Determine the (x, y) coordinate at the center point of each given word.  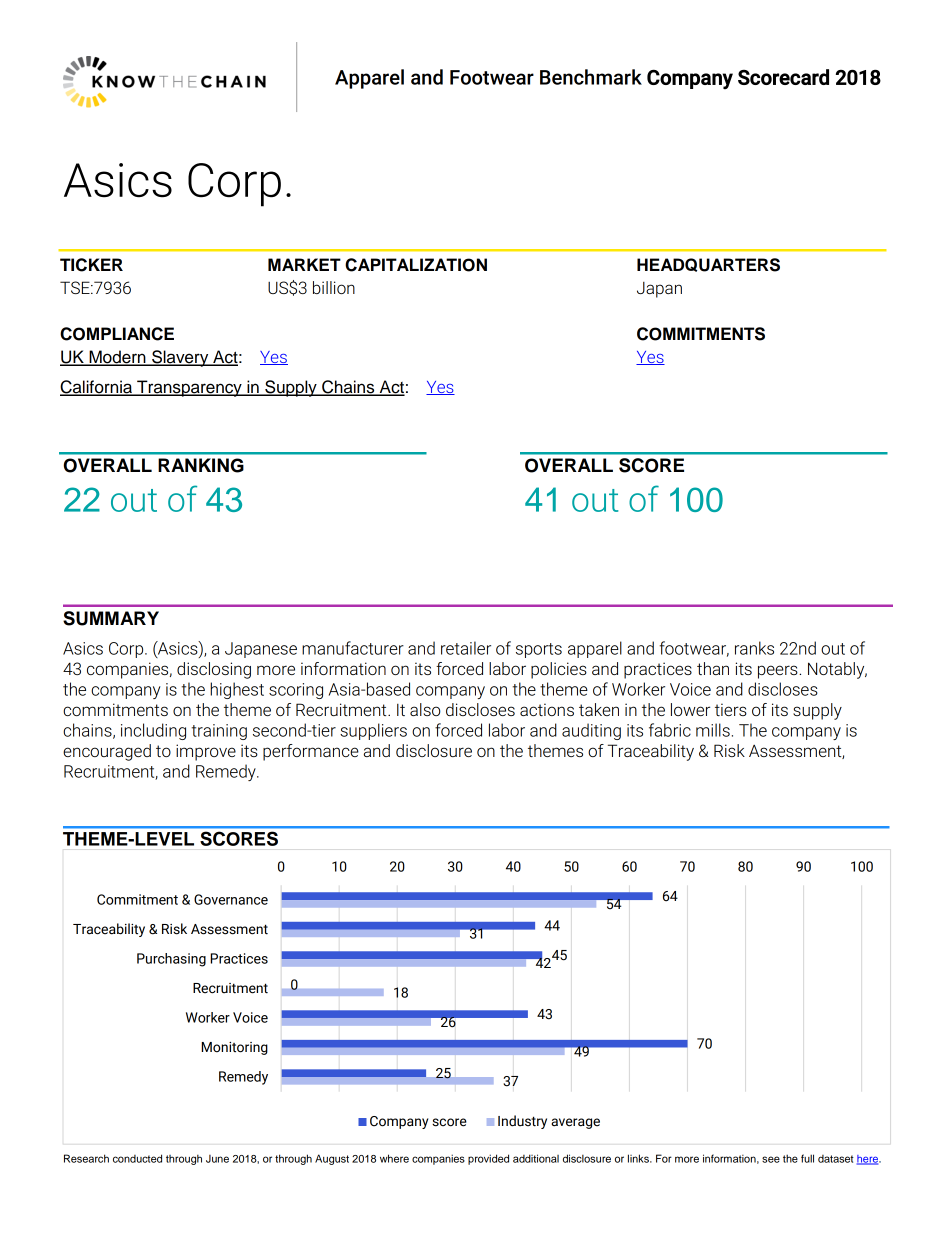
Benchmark (591, 77)
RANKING (201, 465)
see (771, 1159)
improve (206, 752)
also (425, 709)
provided (488, 1159)
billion (334, 287)
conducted (137, 1158)
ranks (754, 648)
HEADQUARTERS (708, 265)
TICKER (91, 265)
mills (713, 730)
